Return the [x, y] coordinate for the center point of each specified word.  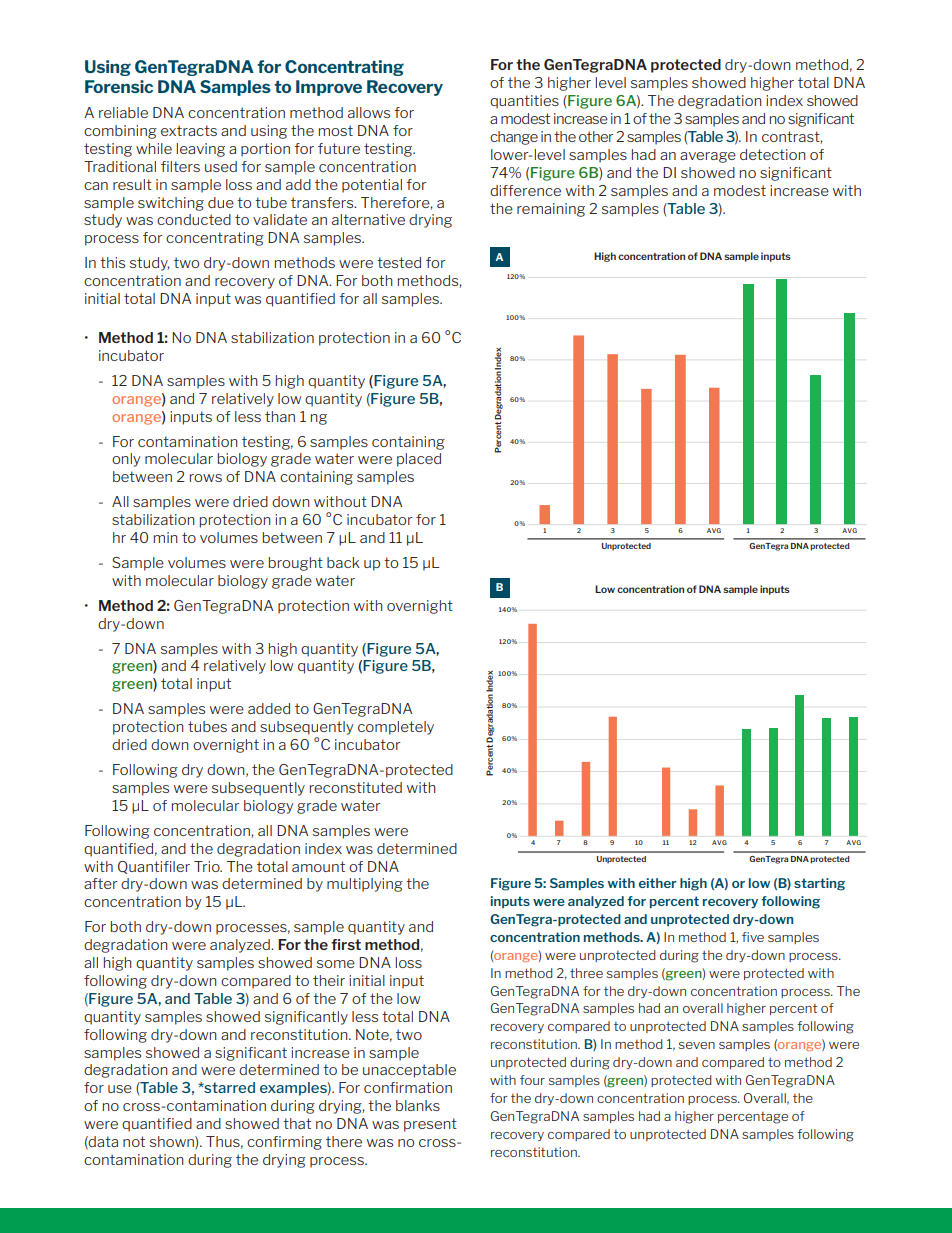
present [430, 1125]
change [514, 138]
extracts [189, 130]
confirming [284, 1143]
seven [697, 1045]
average [708, 157]
